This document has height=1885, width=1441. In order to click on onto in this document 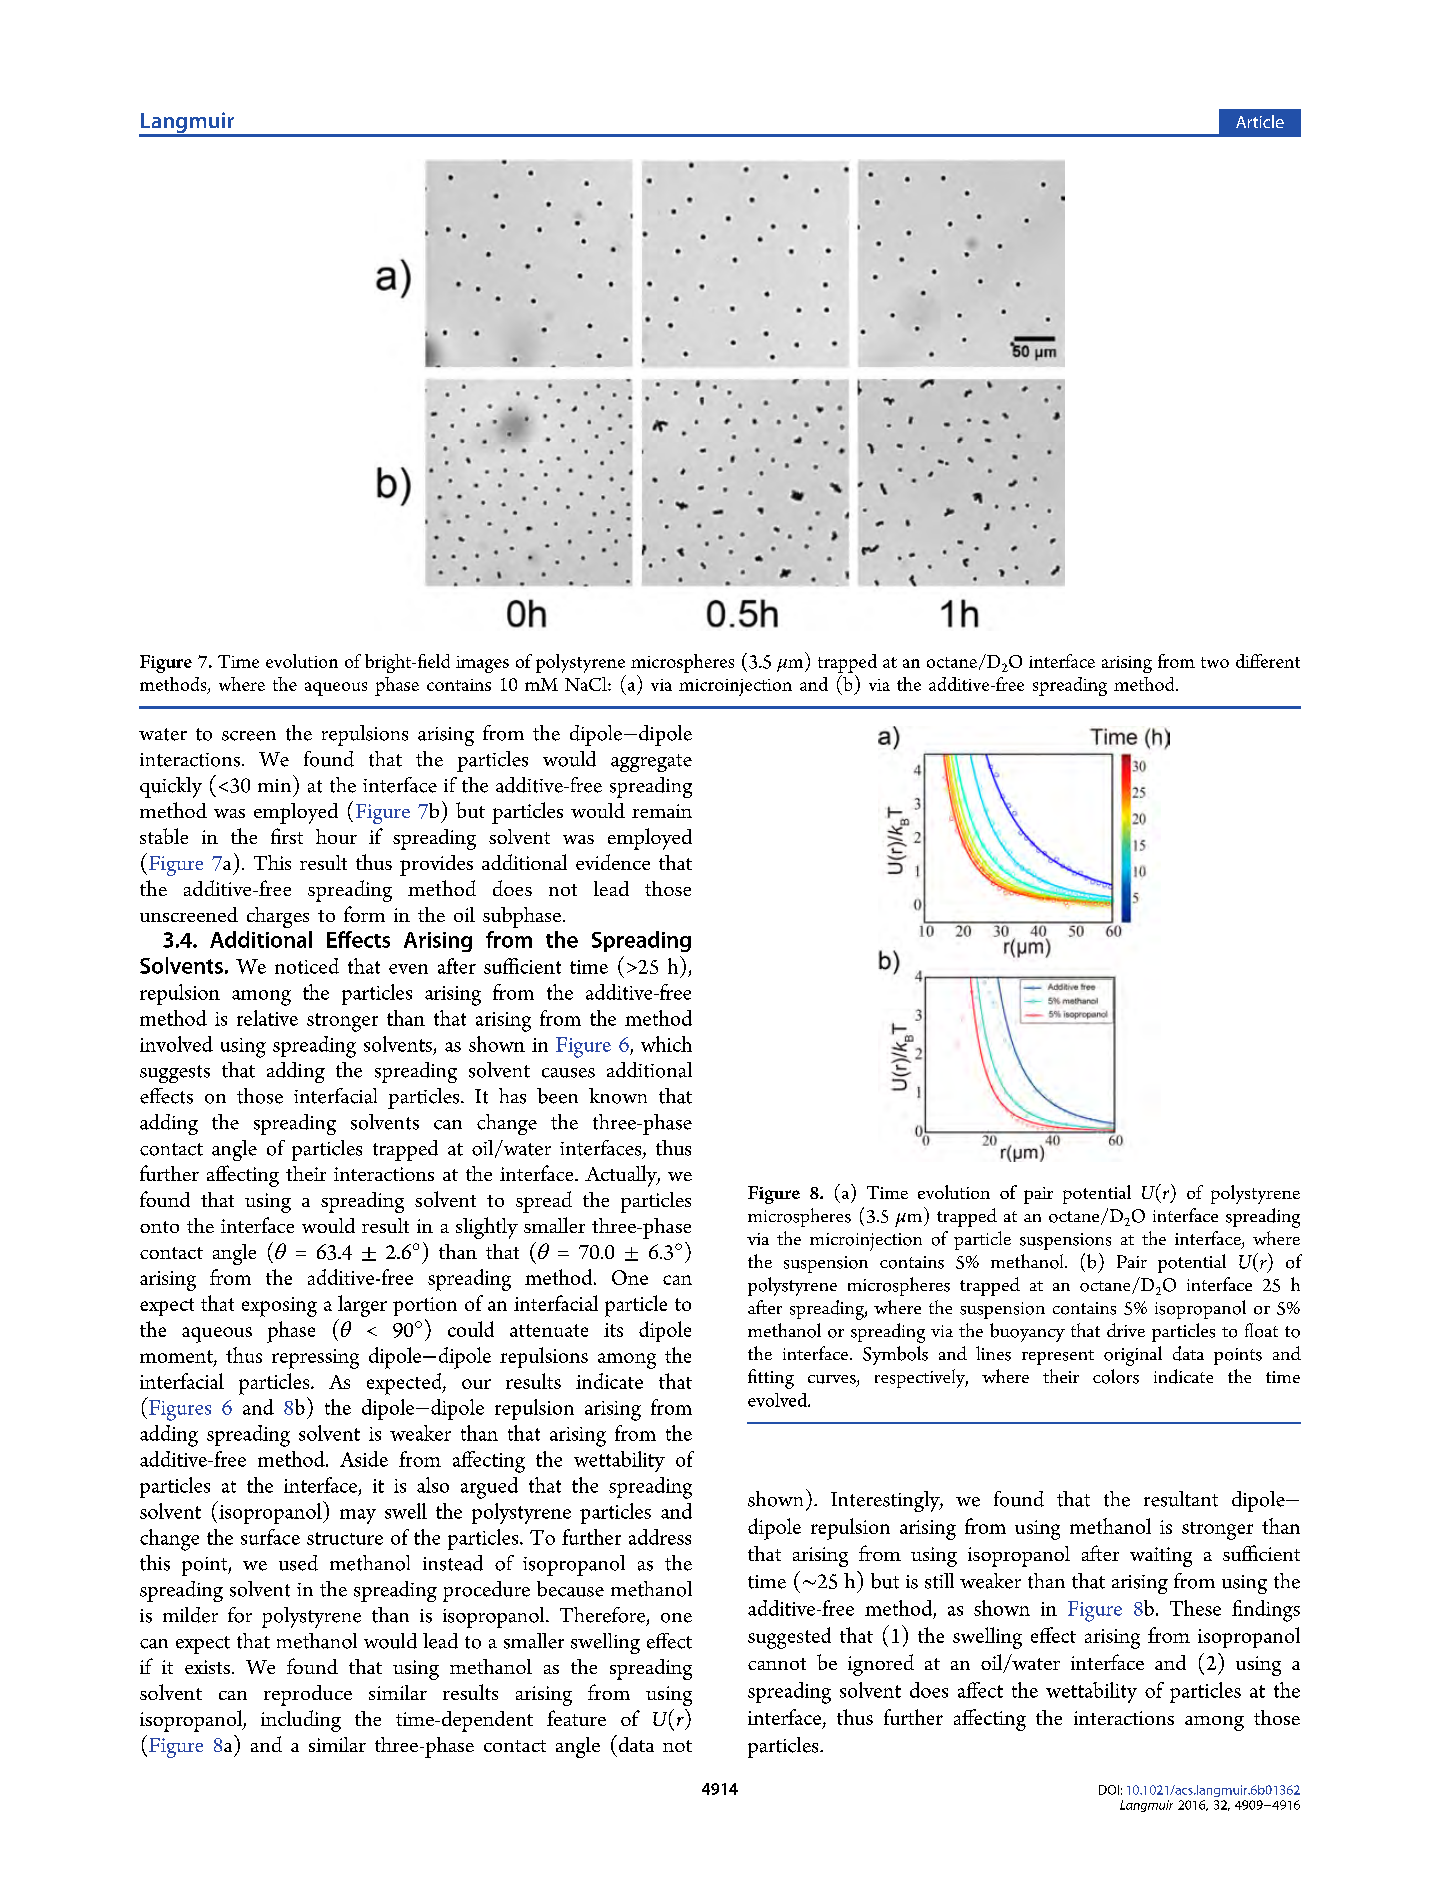, I will do `click(159, 1227)`.
